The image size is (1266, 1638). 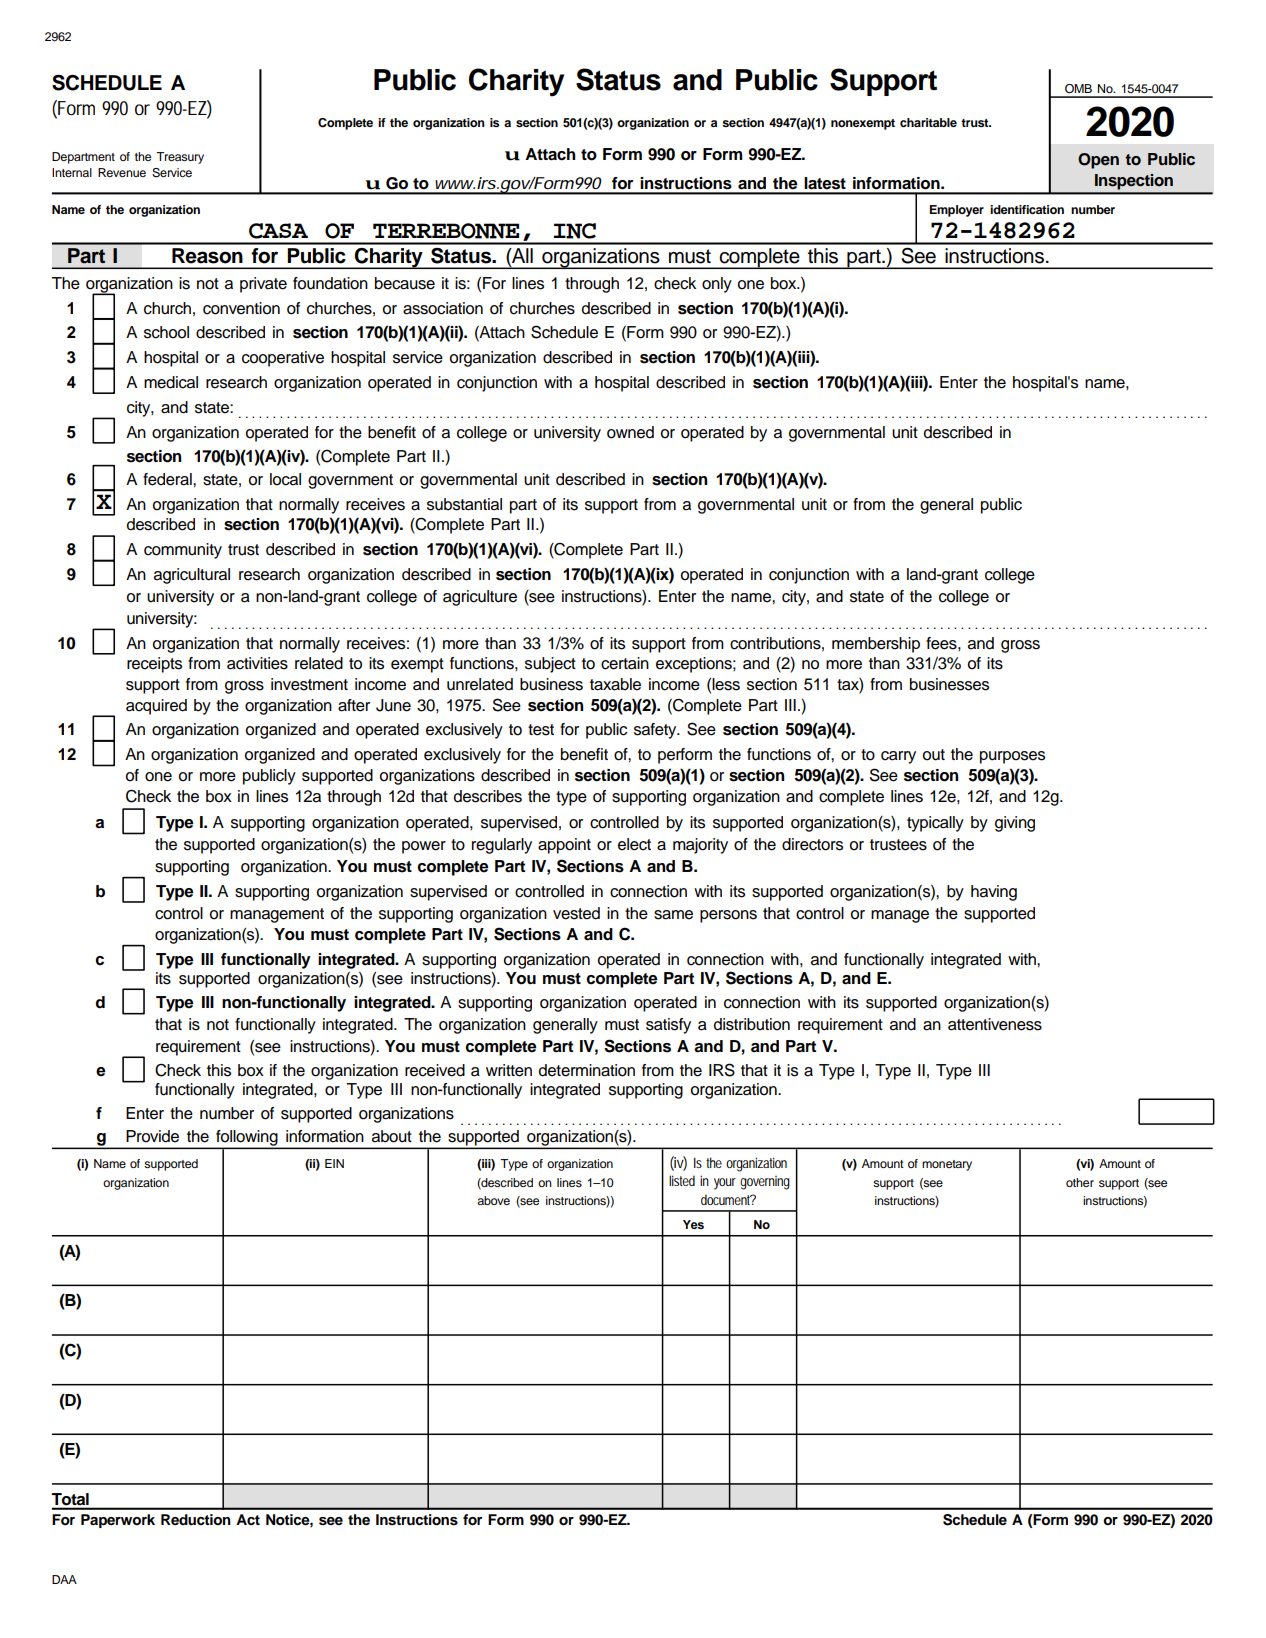 I want to click on Treasury, so click(x=180, y=158).
